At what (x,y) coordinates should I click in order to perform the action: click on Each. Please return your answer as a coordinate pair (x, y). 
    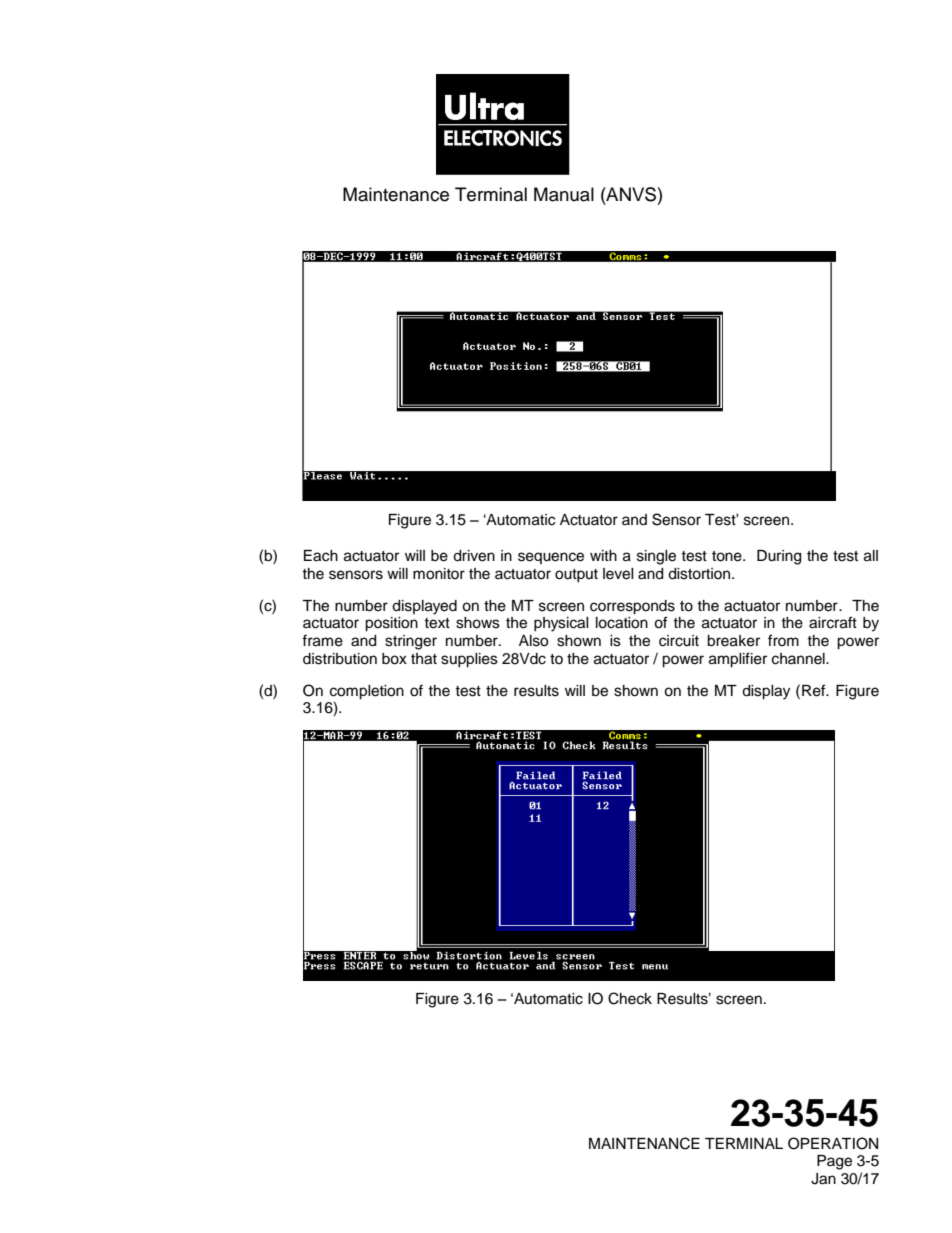
    Looking at the image, I should click on (321, 556).
